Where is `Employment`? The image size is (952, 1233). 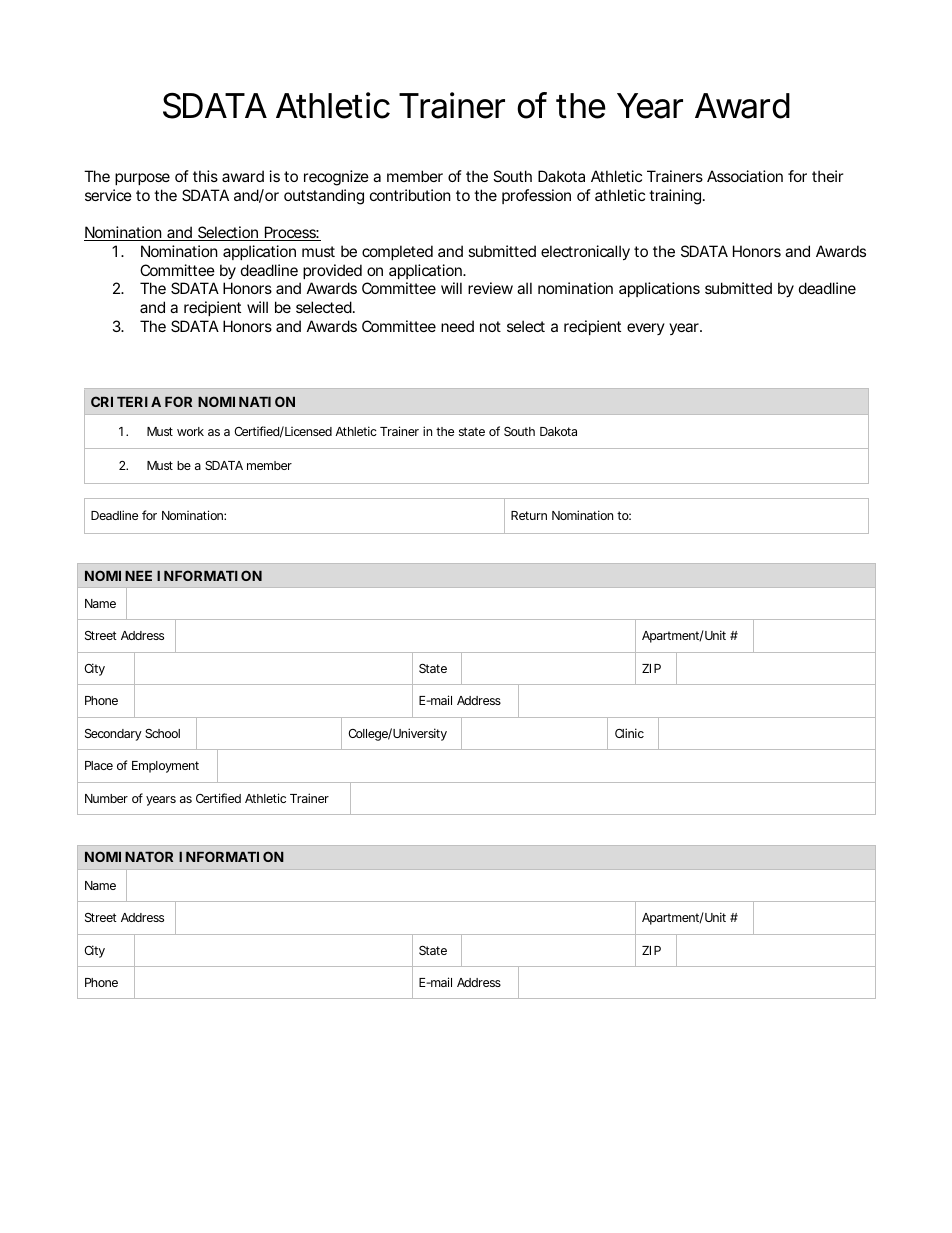
Employment is located at coordinates (165, 767).
